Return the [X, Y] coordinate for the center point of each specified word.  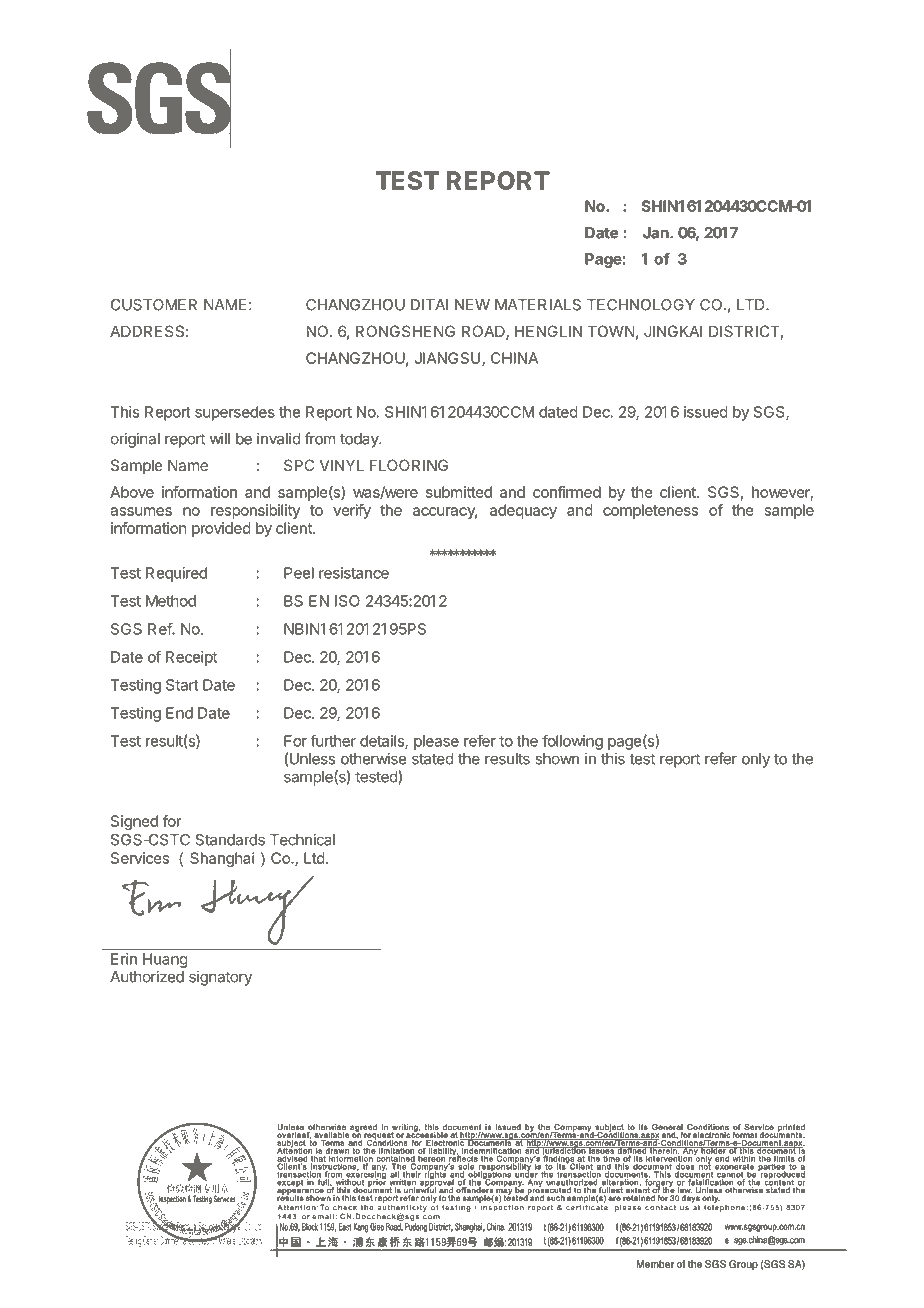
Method [171, 601]
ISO [347, 601]
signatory [220, 978]
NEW [472, 305]
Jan [657, 233]
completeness [650, 511]
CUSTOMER [154, 305]
